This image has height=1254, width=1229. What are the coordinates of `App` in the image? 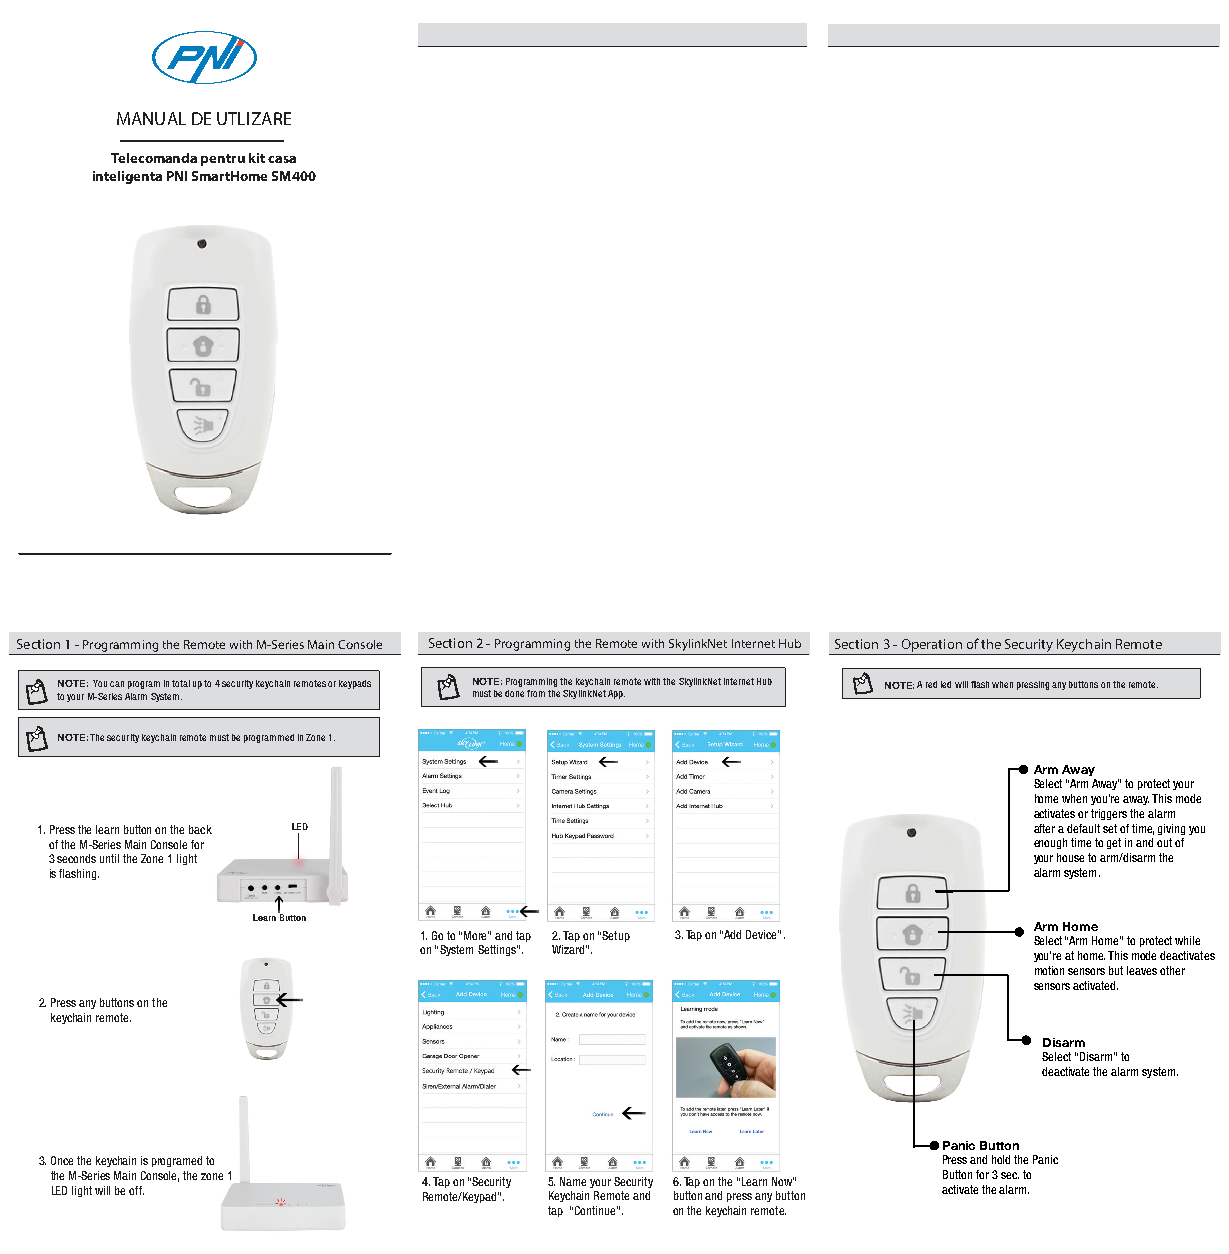 It's located at (616, 694).
